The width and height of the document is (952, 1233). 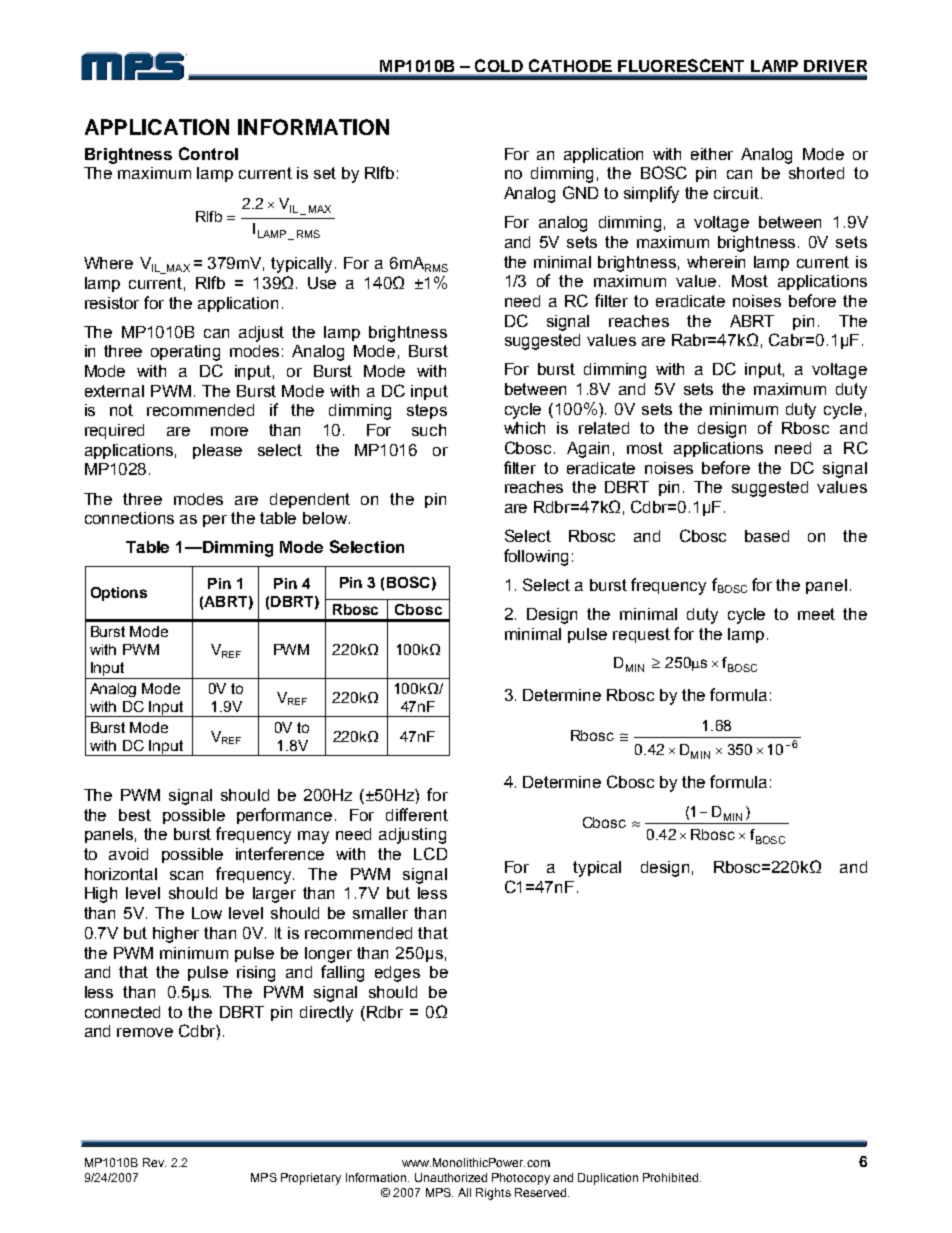 What do you see at coordinates (154, 1162) in the document?
I see `Rev` at bounding box center [154, 1162].
